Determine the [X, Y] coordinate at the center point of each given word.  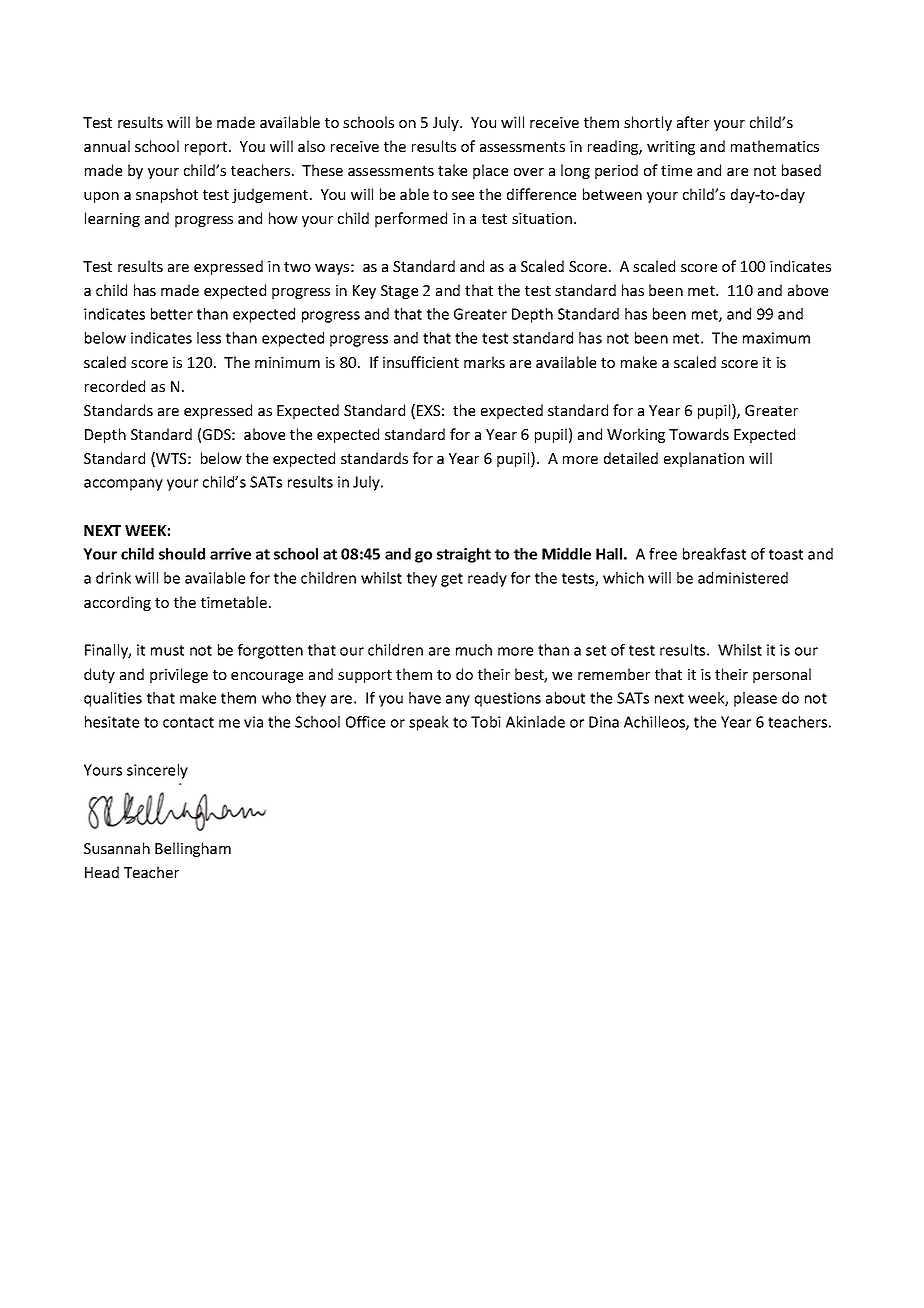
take [452, 170]
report [207, 148]
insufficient [421, 362]
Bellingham [193, 849]
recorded [115, 386]
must [167, 650]
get [452, 580]
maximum [776, 338]
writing [671, 148]
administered [743, 578]
